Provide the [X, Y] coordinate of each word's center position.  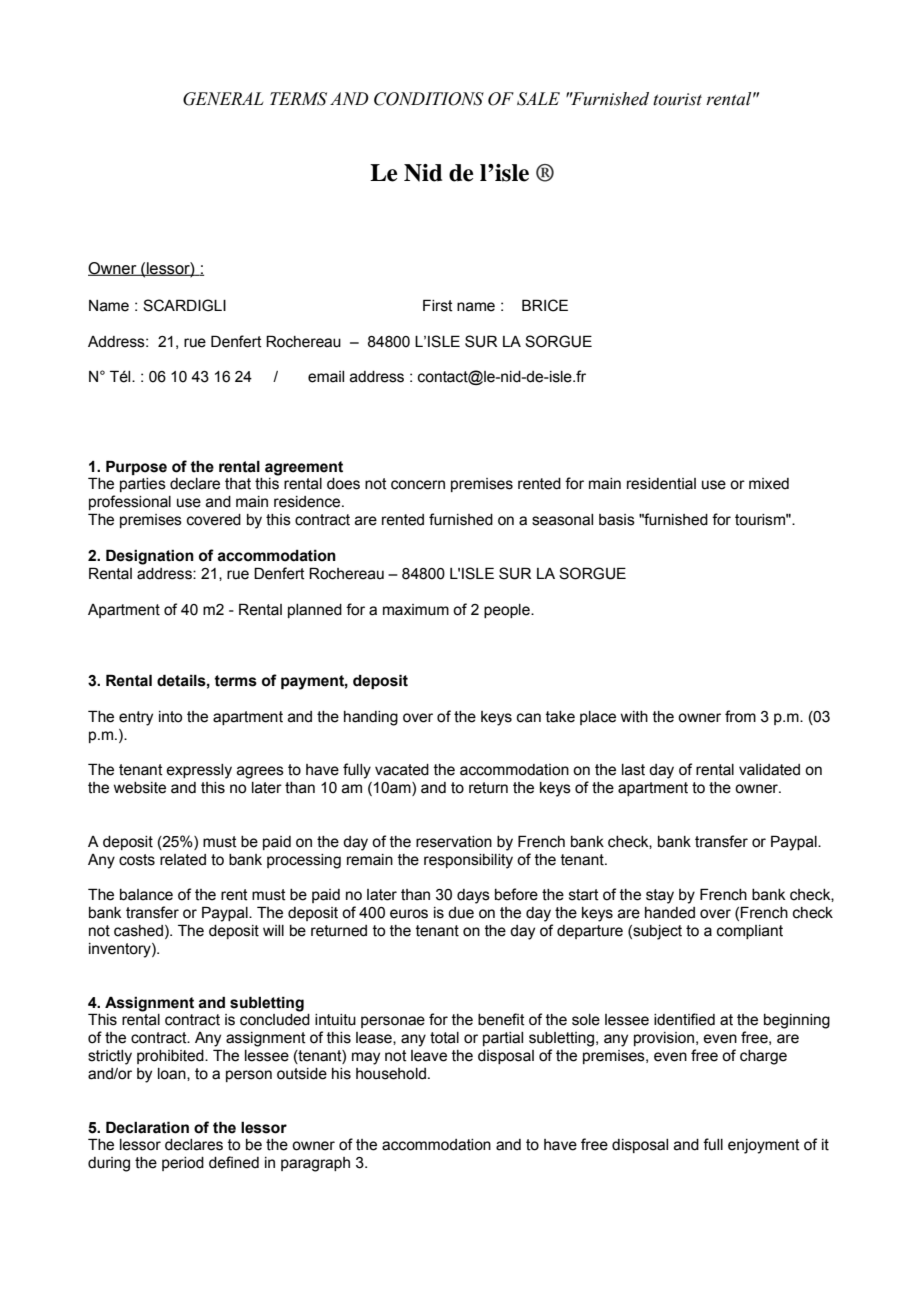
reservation [454, 842]
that [238, 484]
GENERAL [223, 99]
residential [661, 484]
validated [769, 770]
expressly [199, 771]
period [183, 1164]
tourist [677, 99]
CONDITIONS [429, 99]
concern [418, 485]
